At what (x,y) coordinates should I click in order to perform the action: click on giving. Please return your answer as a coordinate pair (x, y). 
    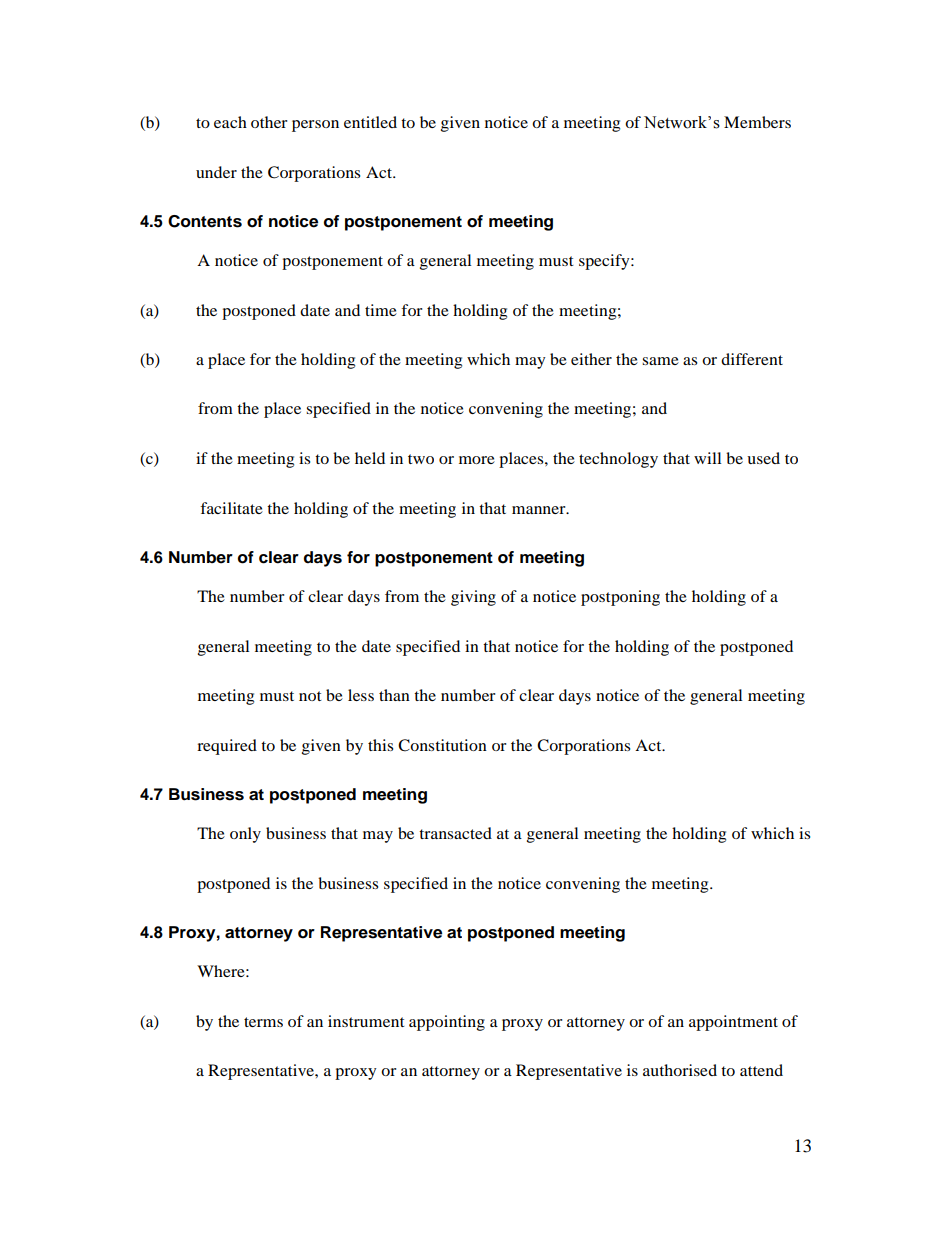
    Looking at the image, I should click on (473, 598).
